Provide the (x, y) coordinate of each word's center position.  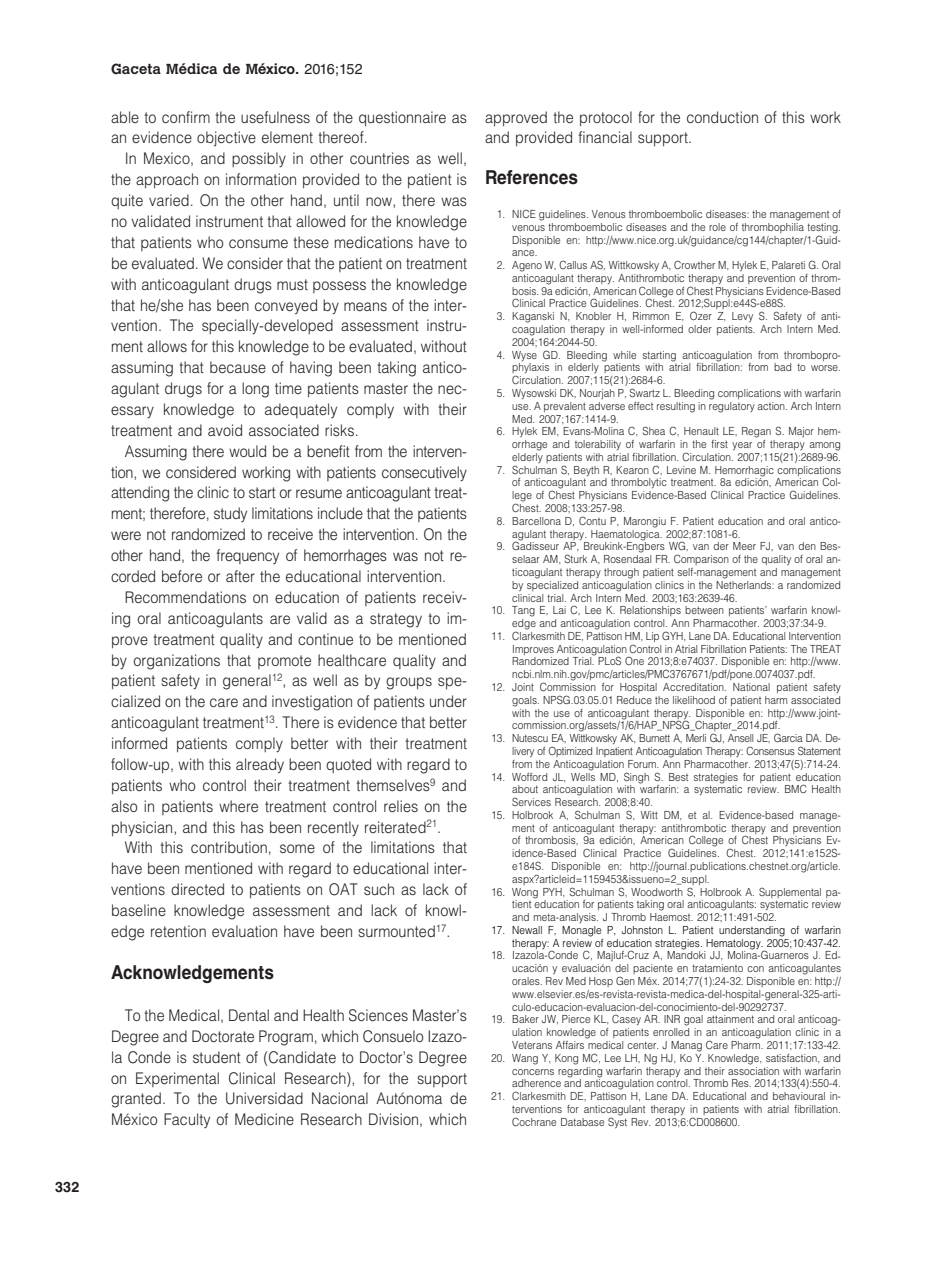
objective (226, 139)
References (532, 177)
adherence (536, 1083)
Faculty (187, 1120)
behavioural (799, 1096)
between (704, 610)
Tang (523, 611)
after (240, 576)
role (717, 227)
